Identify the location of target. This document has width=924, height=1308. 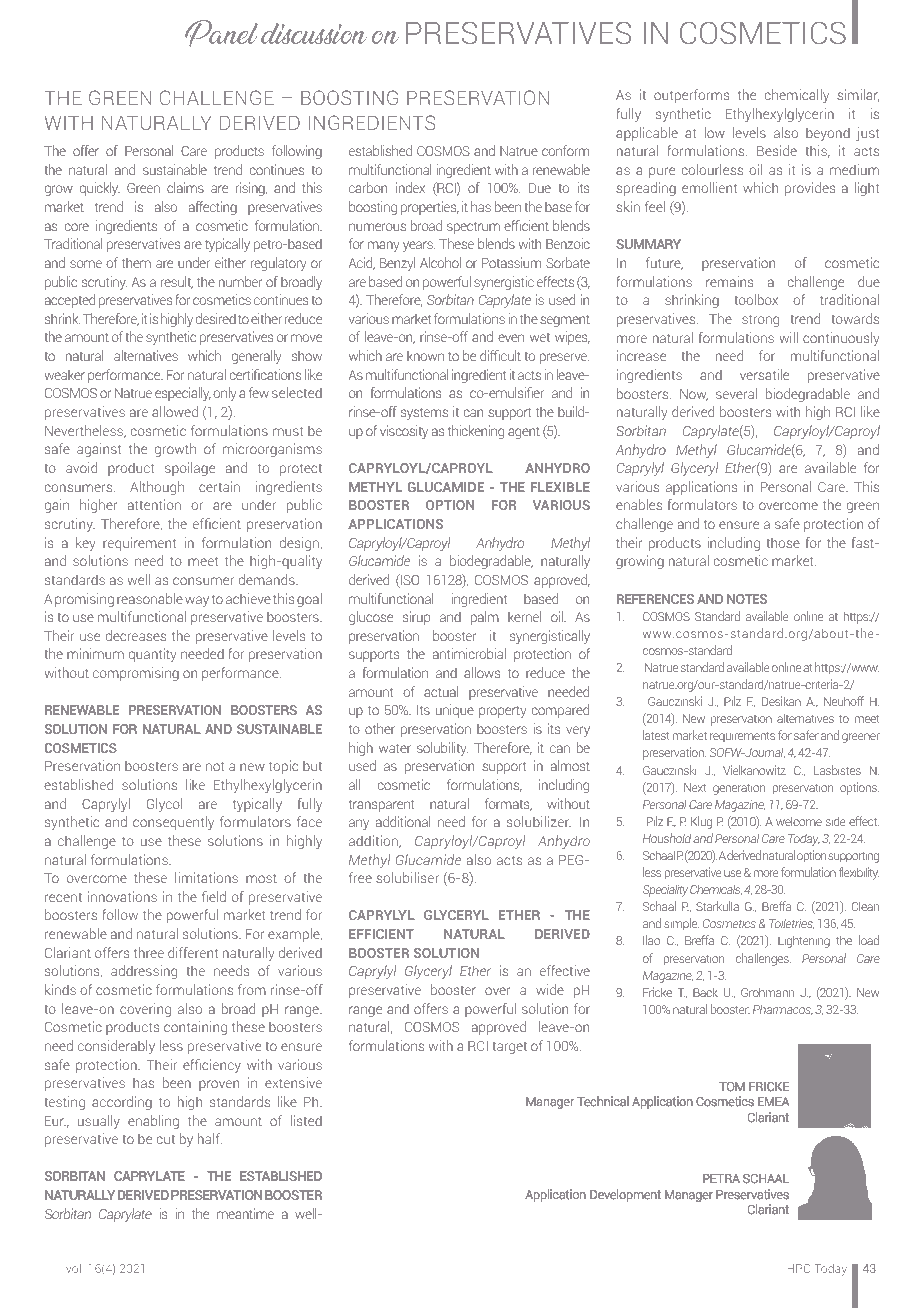
(509, 1048).
